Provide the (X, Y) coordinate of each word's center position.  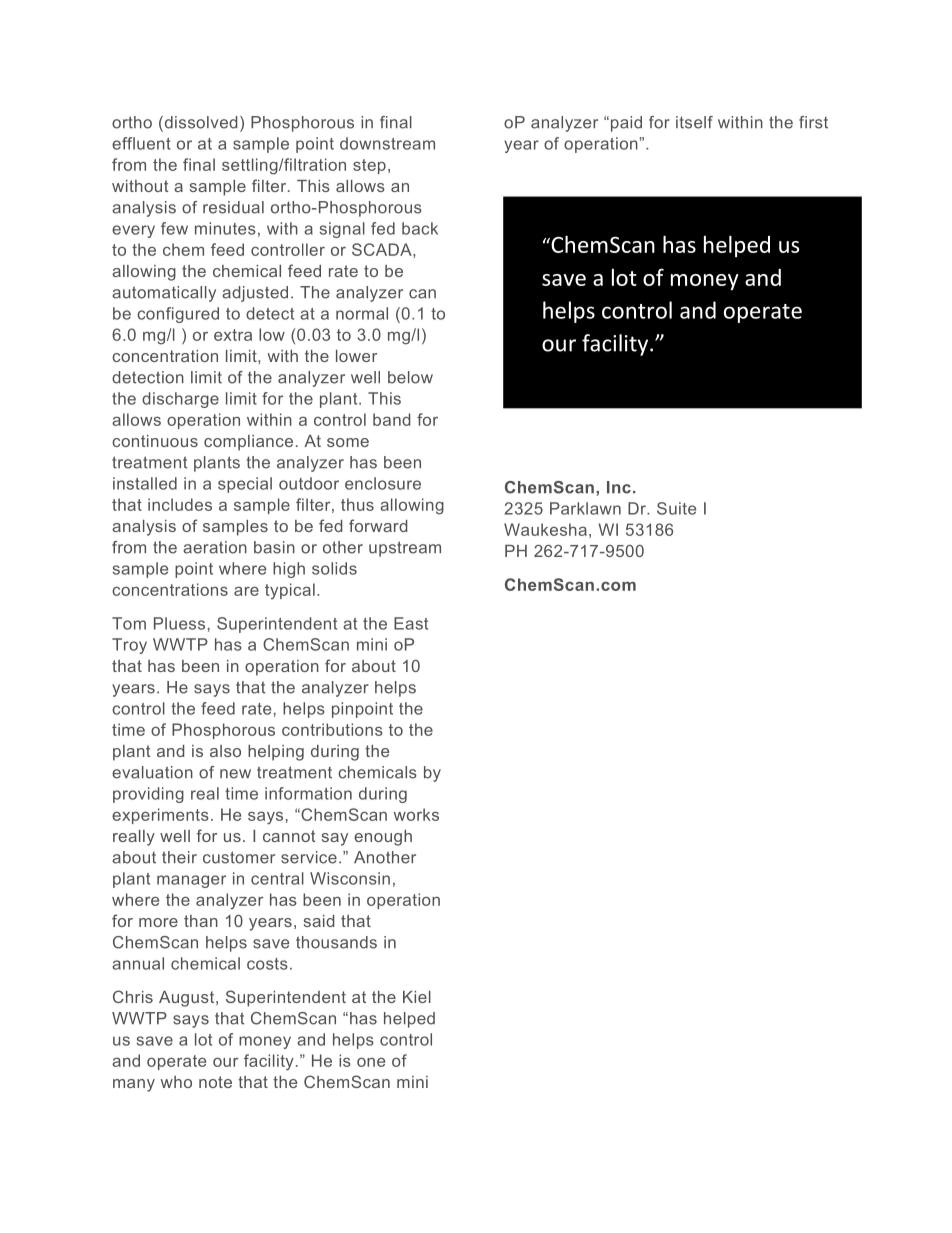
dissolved (199, 123)
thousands (336, 942)
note (215, 1082)
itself (694, 122)
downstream (387, 143)
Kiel (417, 997)
